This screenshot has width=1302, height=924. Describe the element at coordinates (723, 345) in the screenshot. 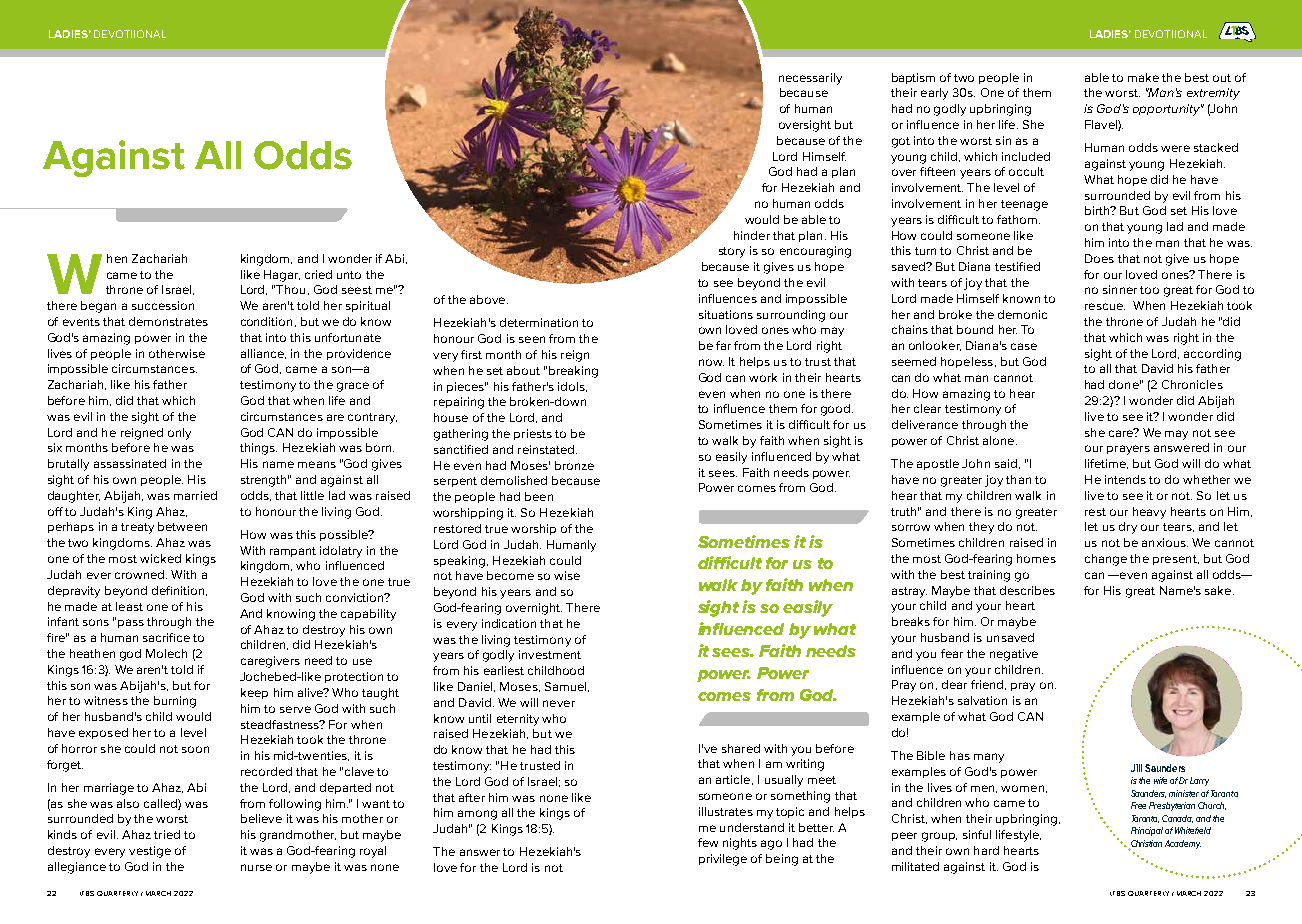

I see `far` at that location.
